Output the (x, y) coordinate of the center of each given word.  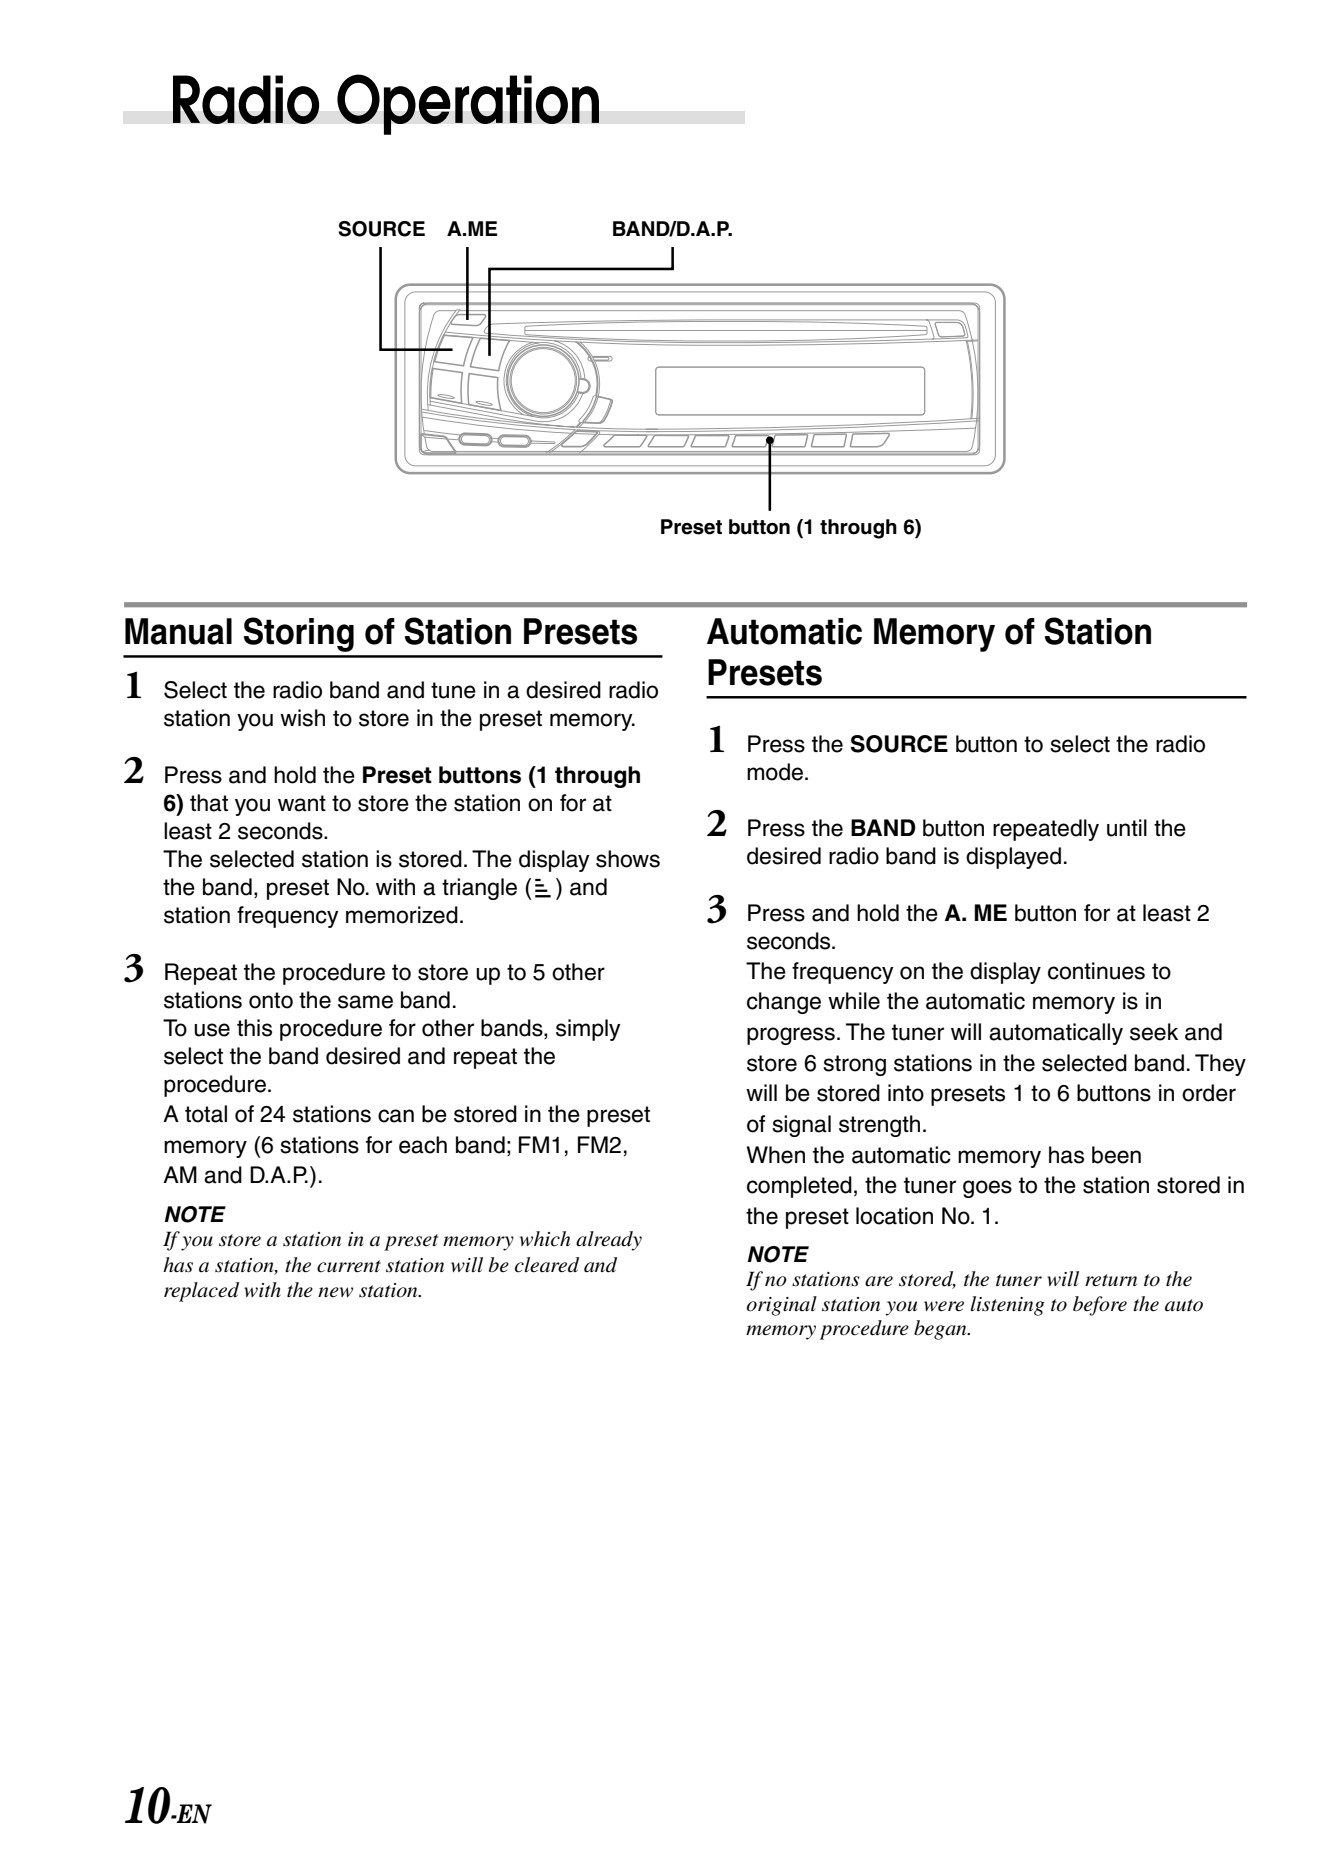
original (782, 1306)
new (335, 1292)
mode (776, 772)
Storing (299, 634)
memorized (402, 915)
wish (302, 718)
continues (1096, 971)
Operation (468, 104)
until (1127, 828)
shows (628, 859)
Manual (178, 631)
